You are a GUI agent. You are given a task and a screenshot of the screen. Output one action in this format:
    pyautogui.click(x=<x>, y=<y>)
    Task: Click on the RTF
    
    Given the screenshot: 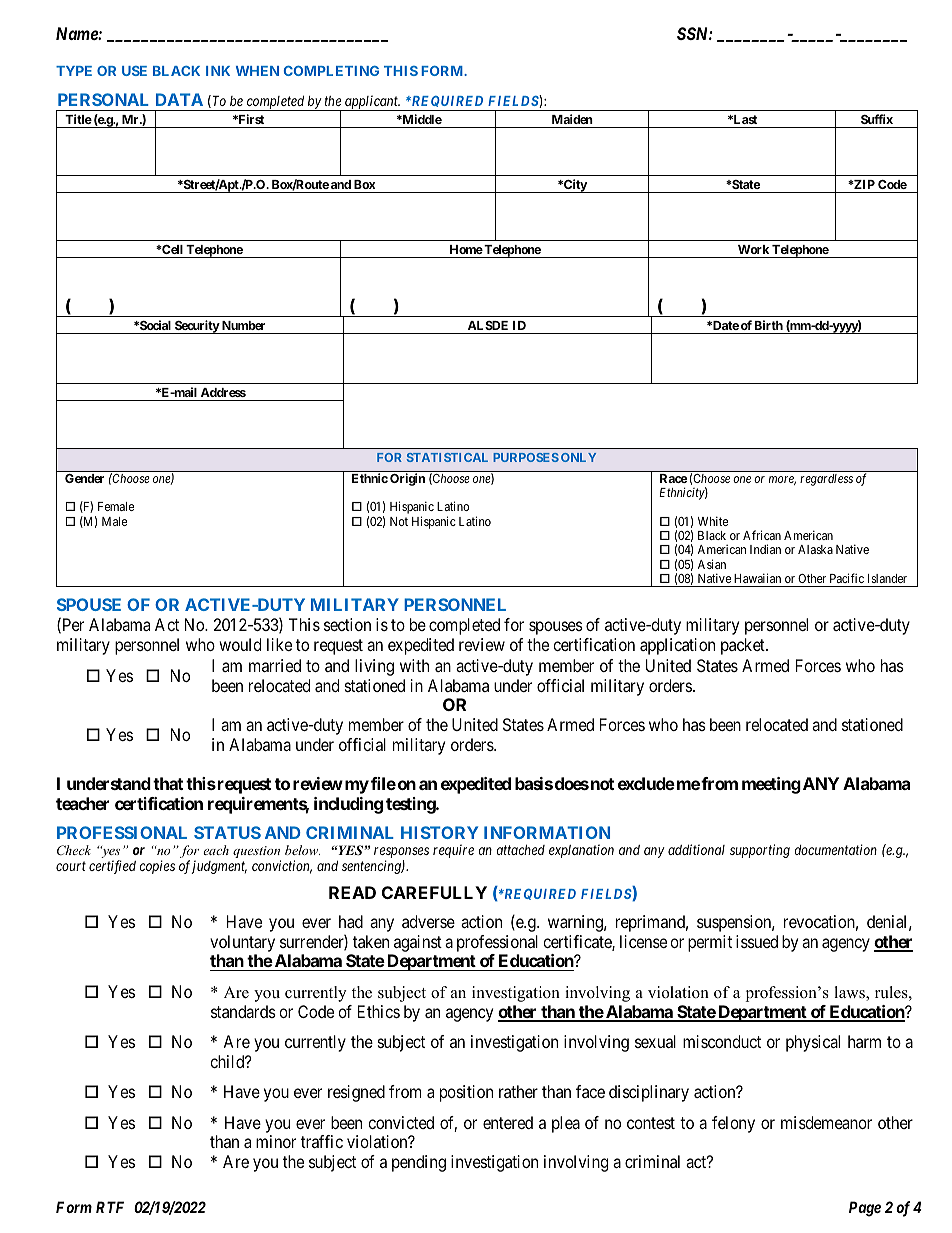 What is the action you would take?
    pyautogui.click(x=110, y=1207)
